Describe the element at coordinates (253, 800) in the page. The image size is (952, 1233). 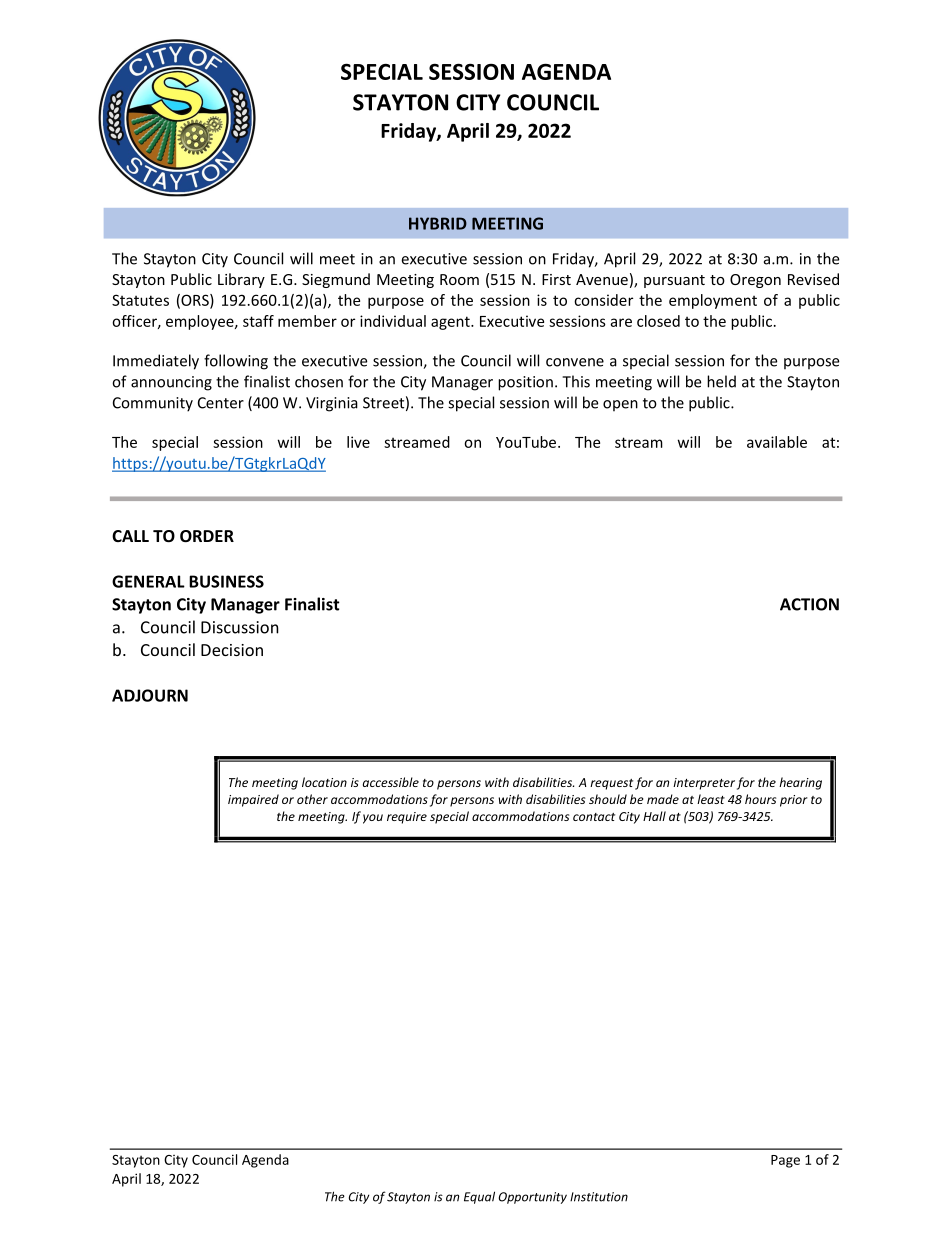
I see `impaired` at that location.
